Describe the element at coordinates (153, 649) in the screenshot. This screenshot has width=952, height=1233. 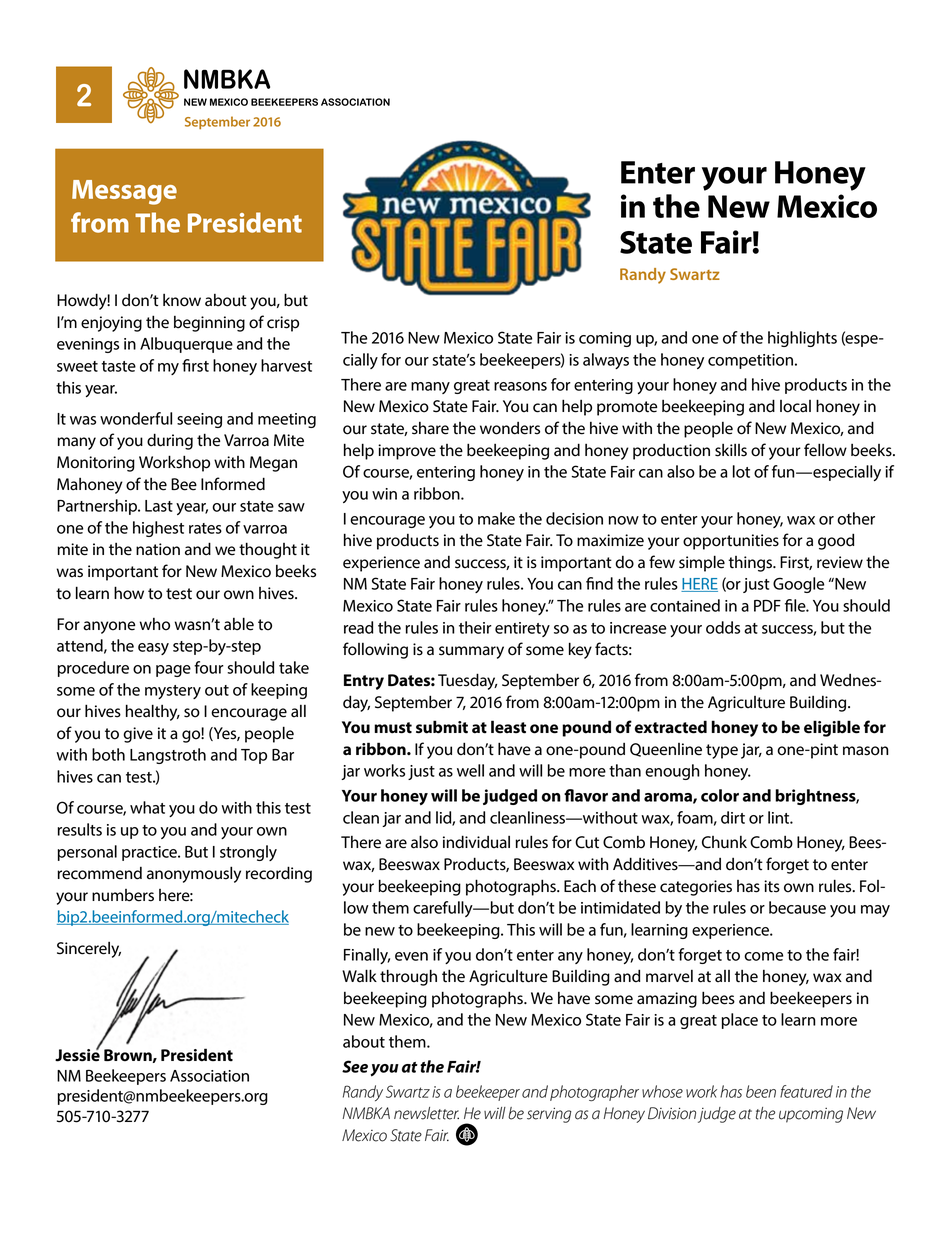
I see `easy` at that location.
